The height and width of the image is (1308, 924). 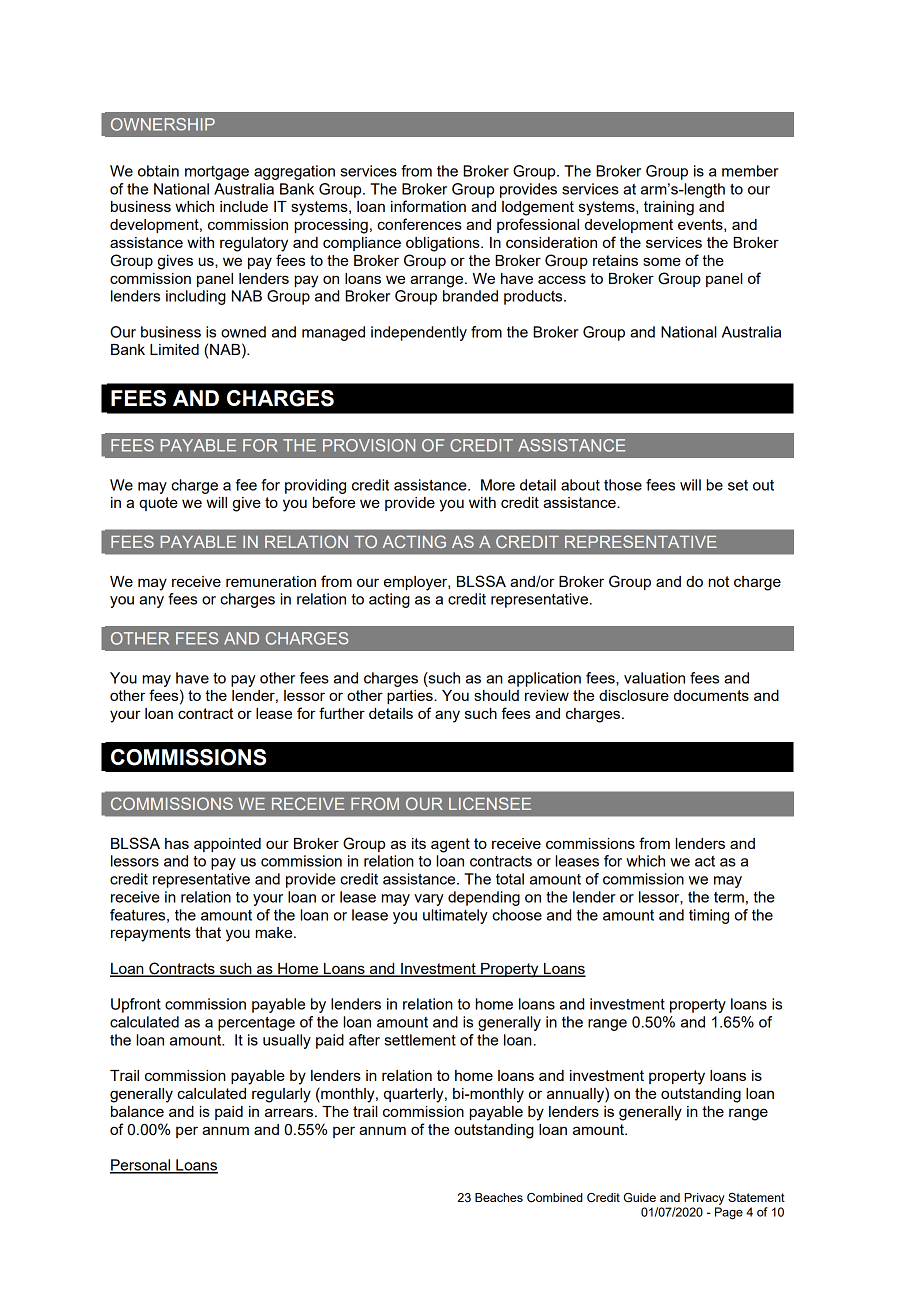 What do you see at coordinates (411, 697) in the image?
I see `parties` at bounding box center [411, 697].
